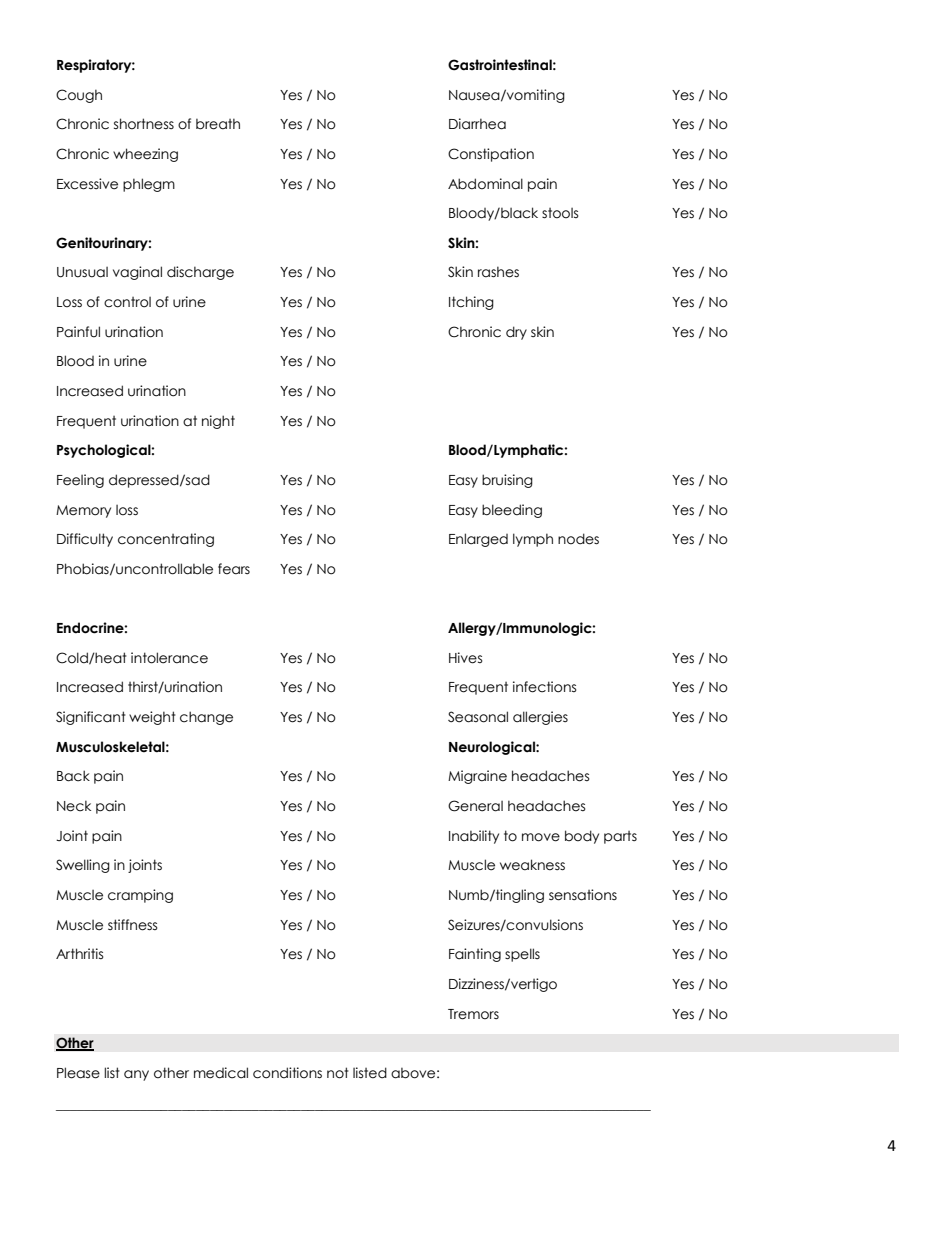 This document has width=952, height=1233. What do you see at coordinates (166, 540) in the document?
I see `concentrating` at bounding box center [166, 540].
